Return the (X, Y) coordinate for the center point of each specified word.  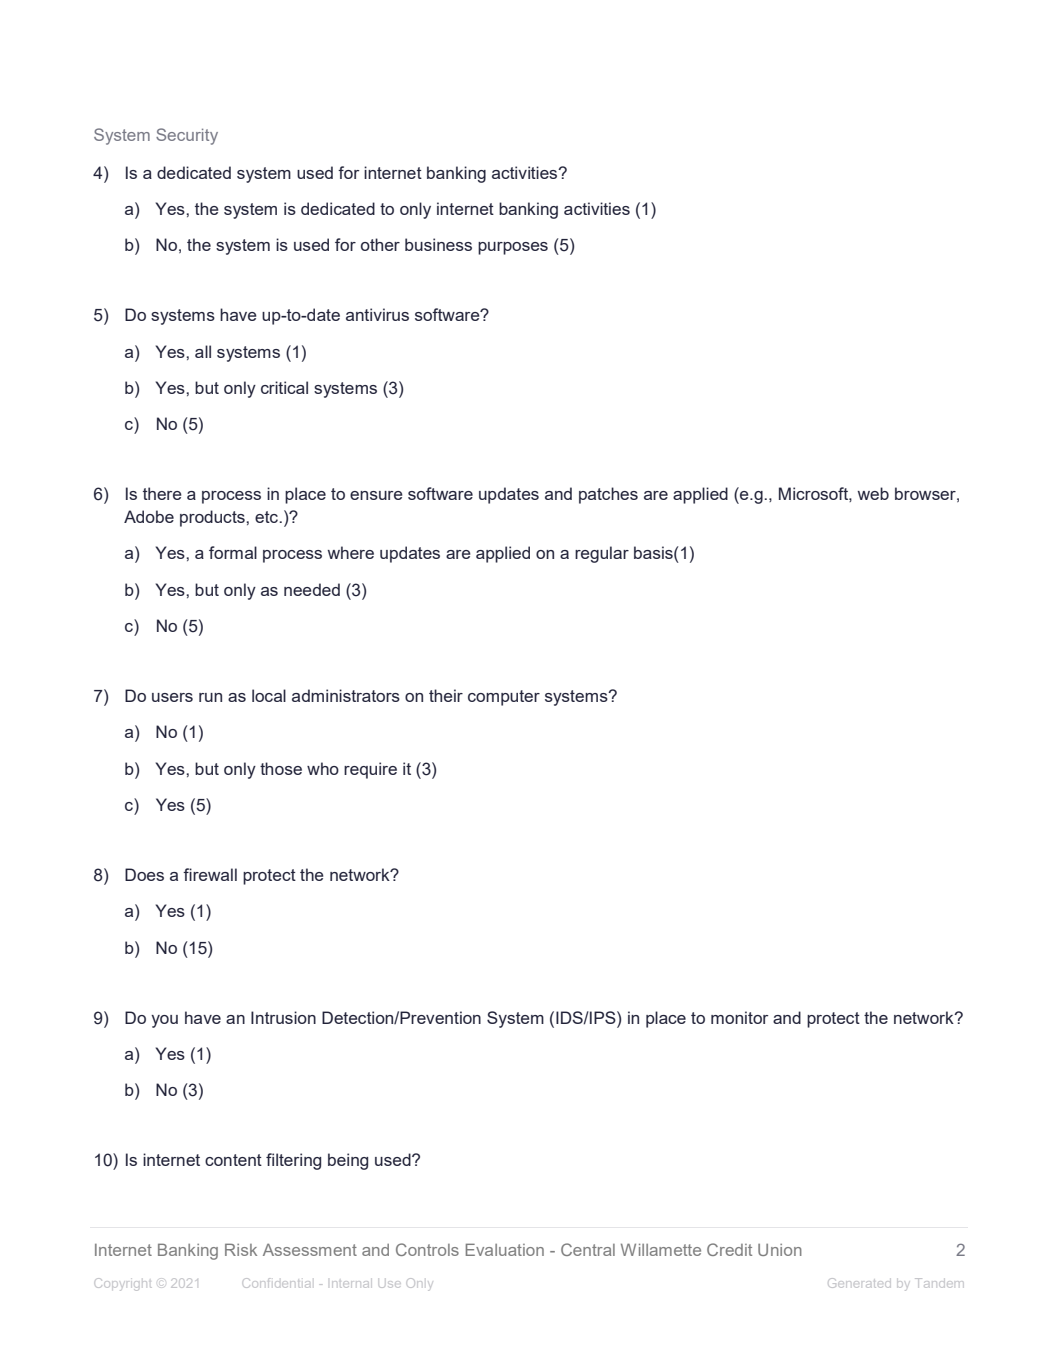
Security (187, 136)
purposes (513, 248)
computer (504, 698)
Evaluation (505, 1249)
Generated (859, 1283)
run (210, 697)
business (438, 244)
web (873, 493)
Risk (241, 1249)
